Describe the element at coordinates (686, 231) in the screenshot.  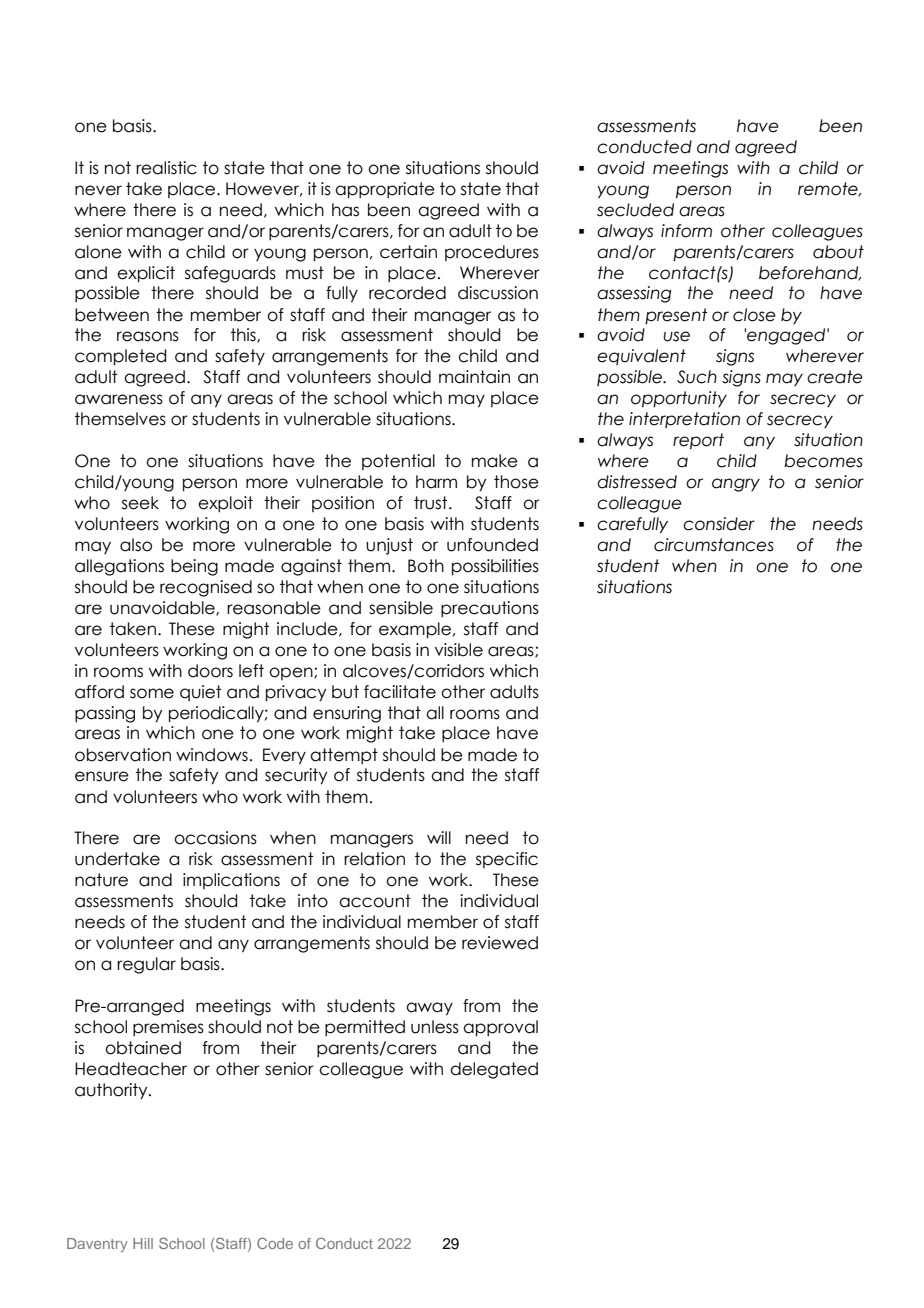
I see `inform` at that location.
